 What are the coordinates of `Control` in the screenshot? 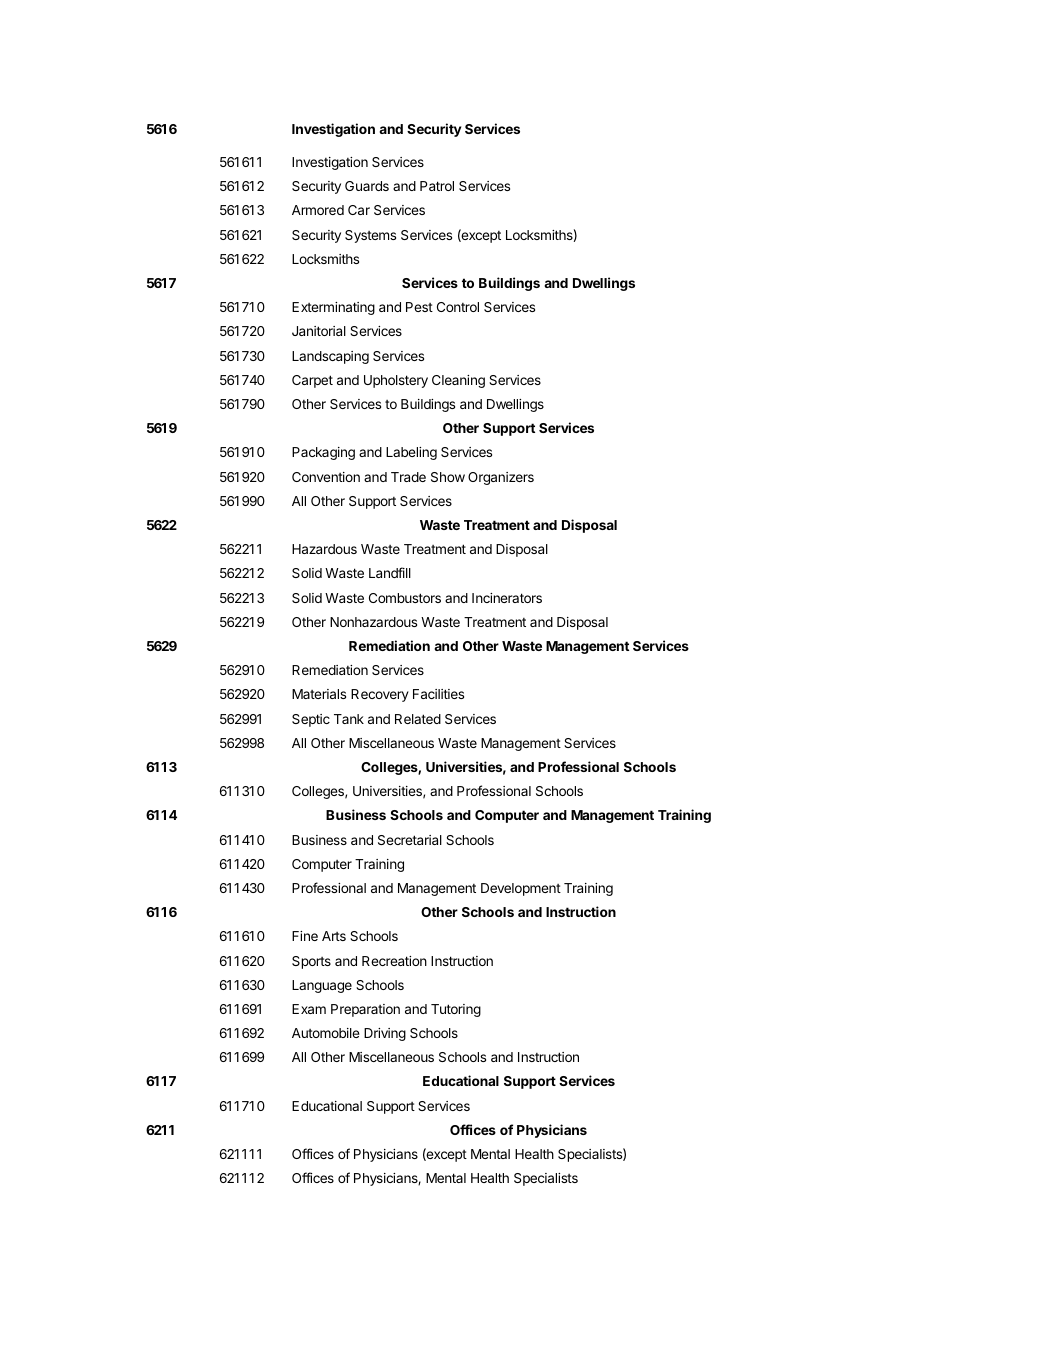 It's located at (458, 307).
